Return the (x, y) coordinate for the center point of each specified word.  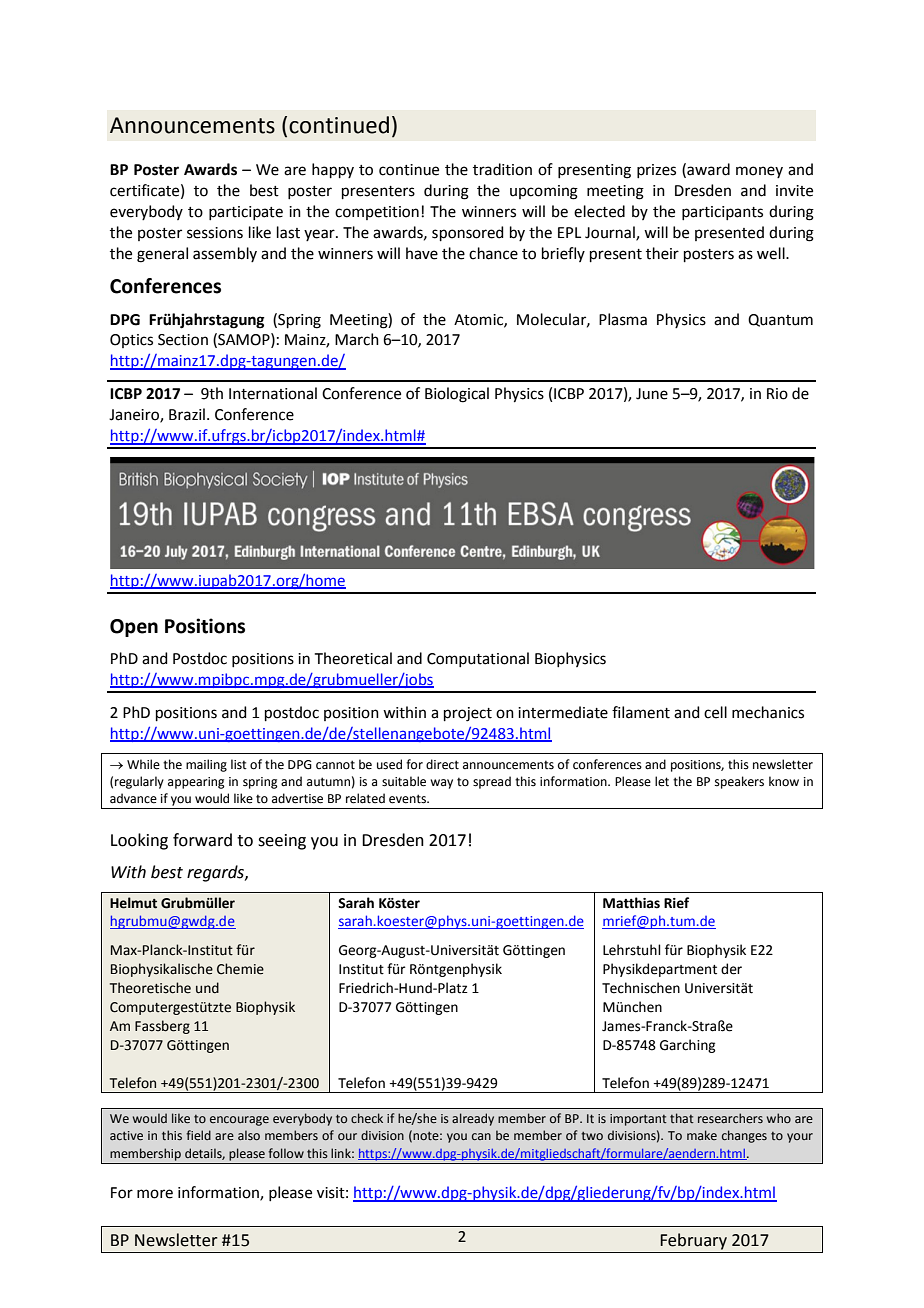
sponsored (468, 233)
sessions (215, 233)
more (155, 1194)
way (441, 784)
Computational (478, 659)
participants (722, 213)
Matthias (631, 903)
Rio (777, 394)
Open (134, 628)
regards (216, 873)
